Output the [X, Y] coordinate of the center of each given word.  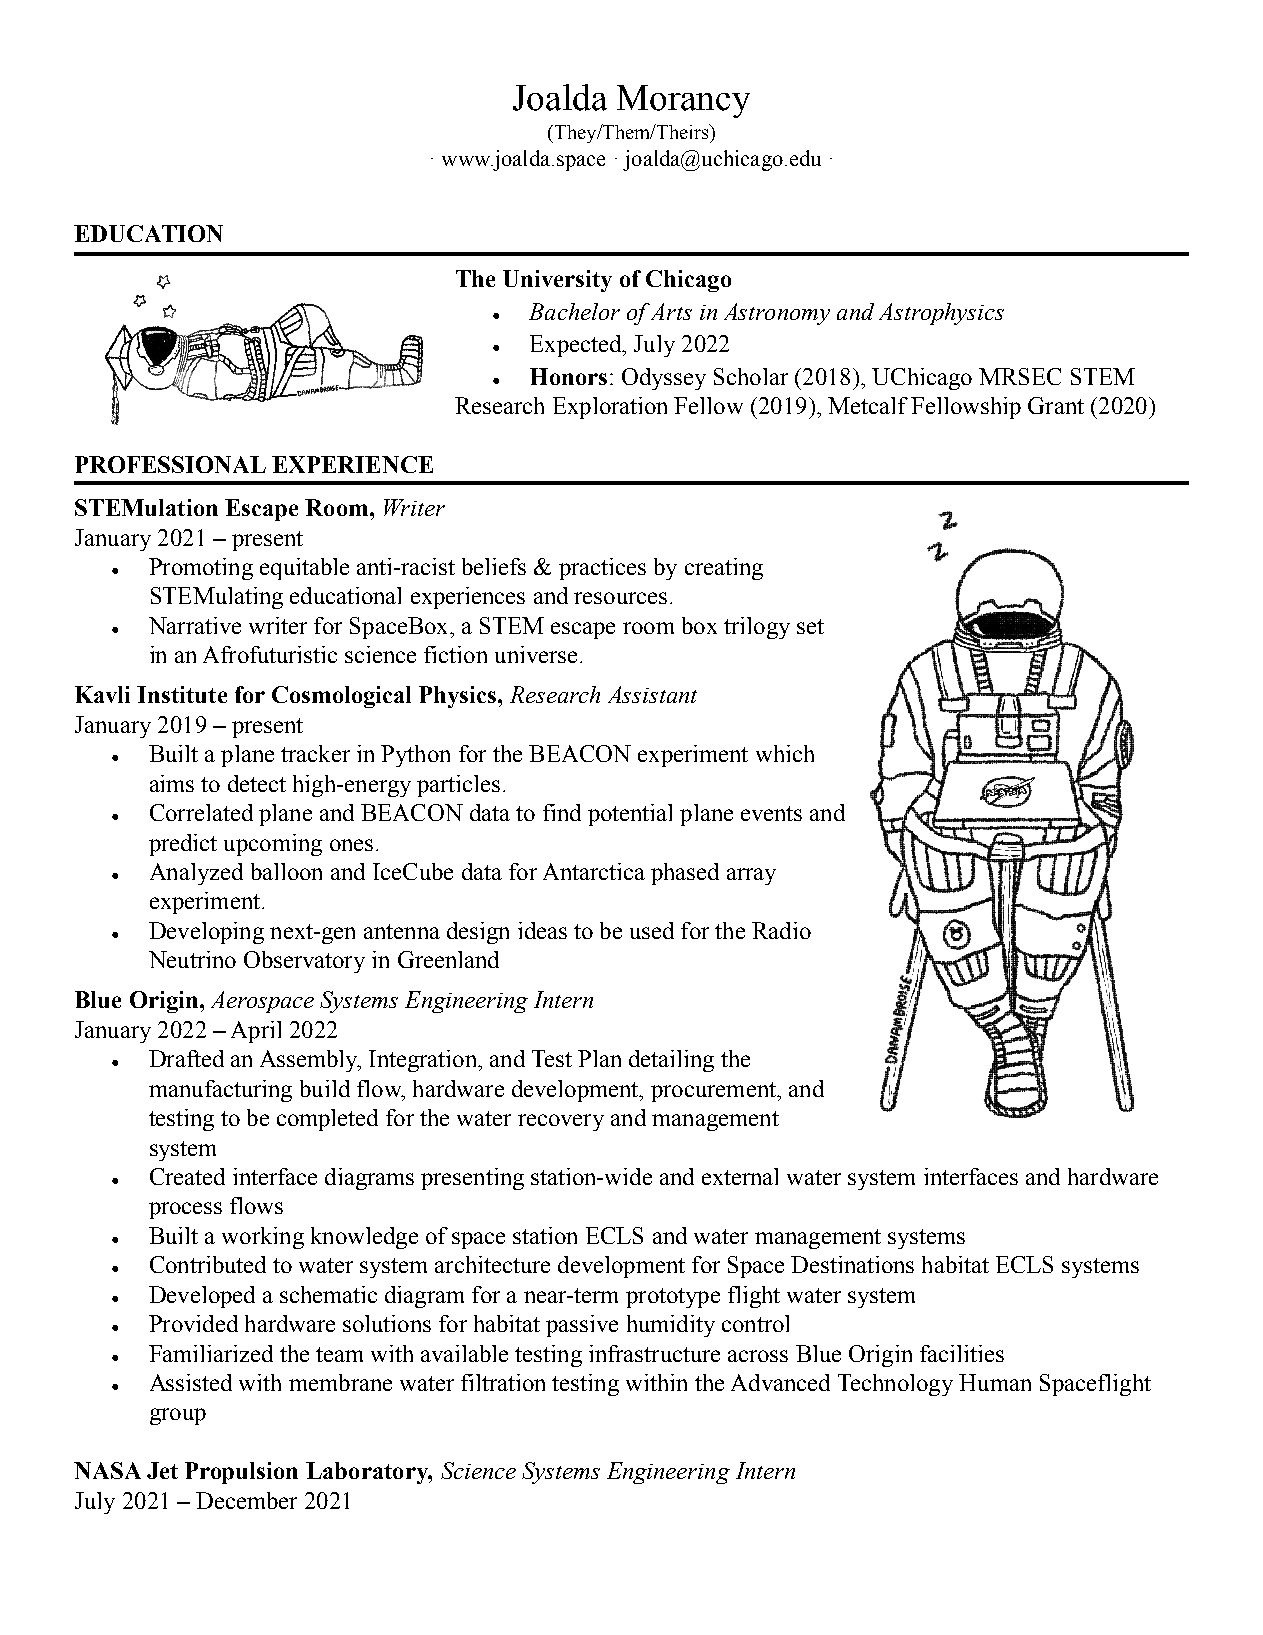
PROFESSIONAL [170, 464]
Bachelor [574, 311]
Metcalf [868, 405]
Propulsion [241, 1473]
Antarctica [594, 871]
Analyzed [196, 874]
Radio [781, 930]
